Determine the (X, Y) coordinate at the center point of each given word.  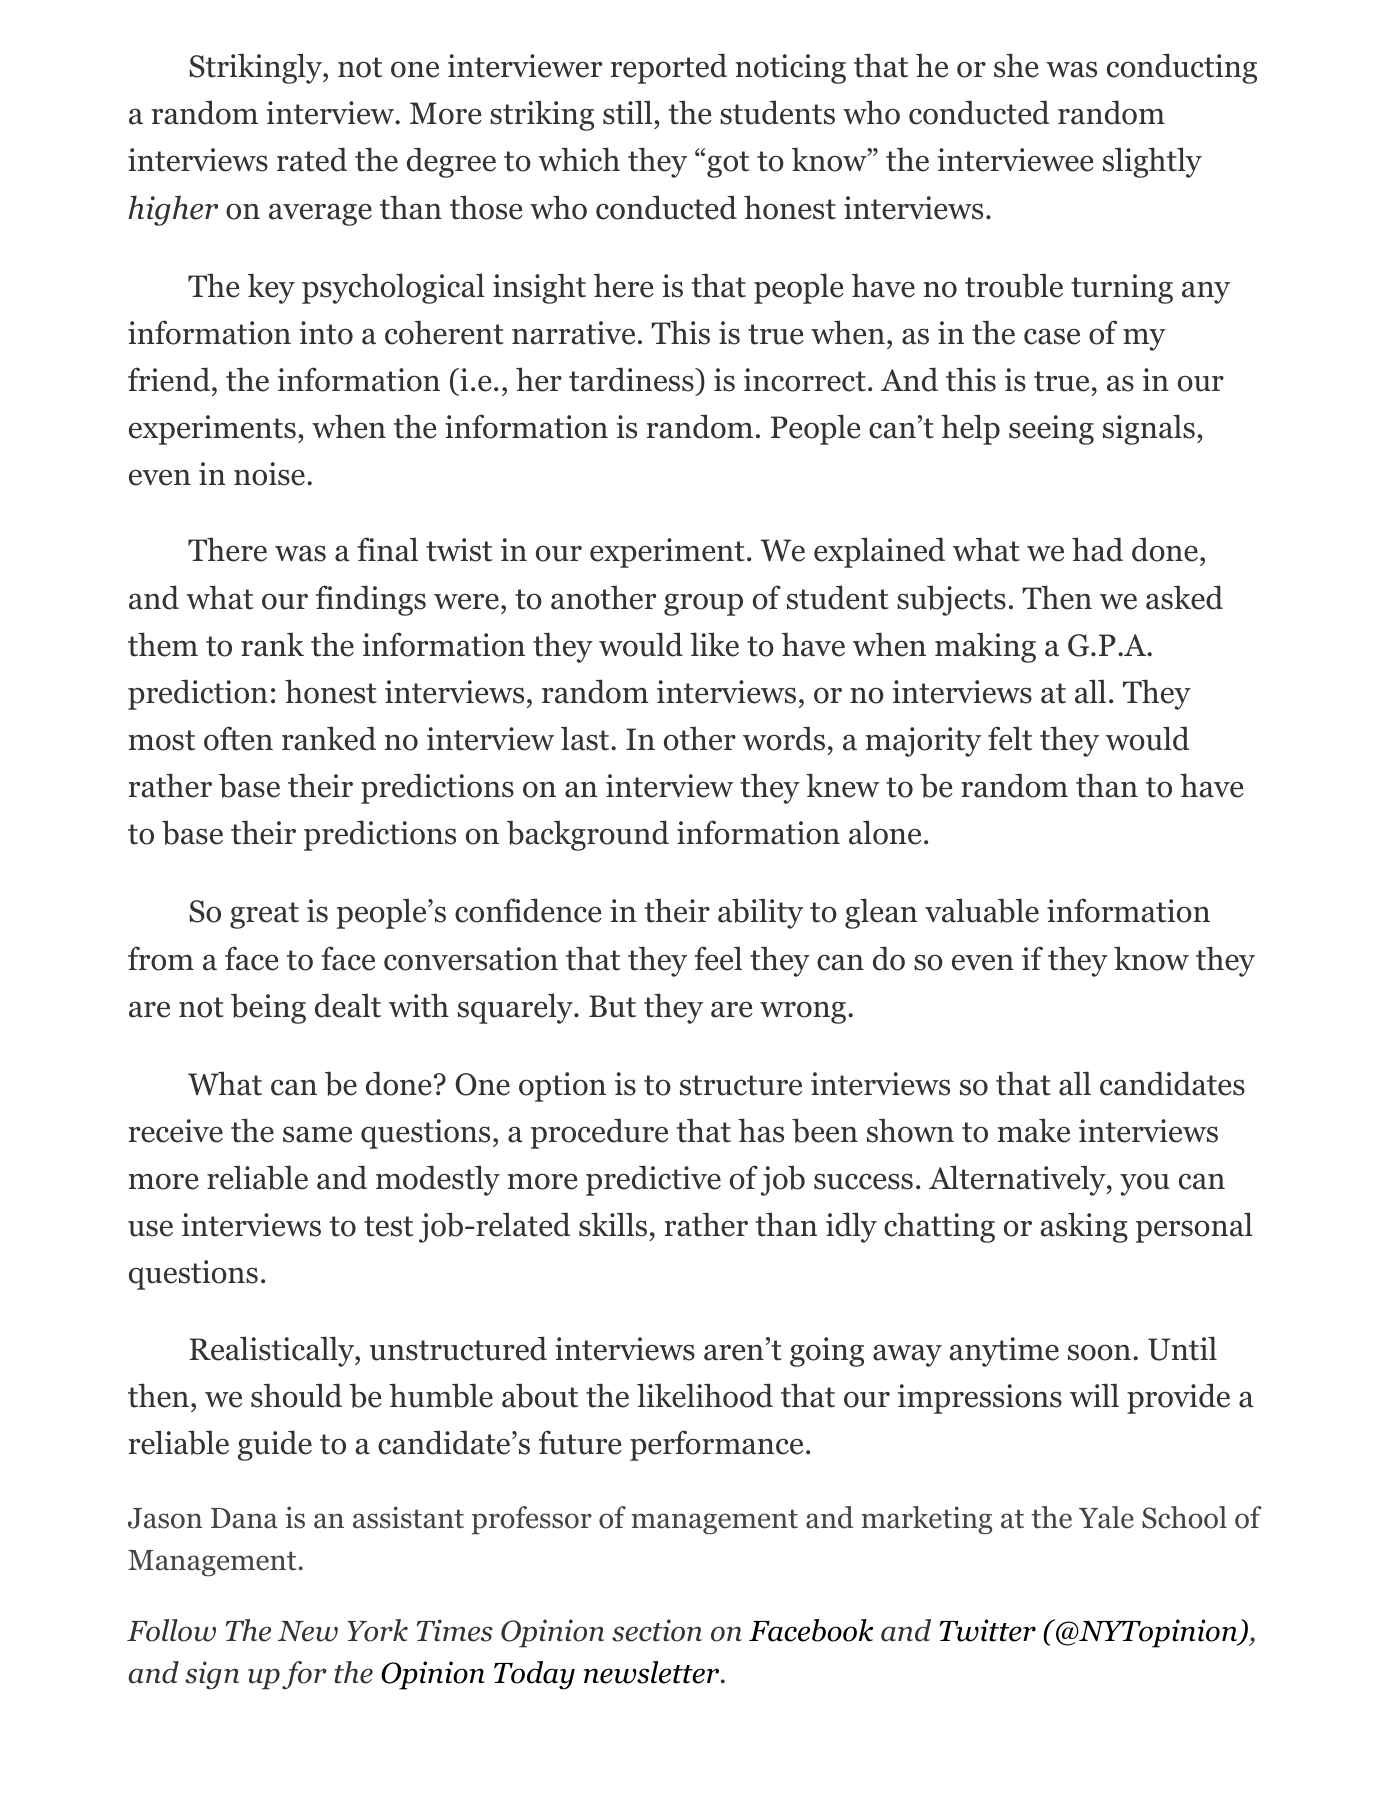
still (627, 112)
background (588, 835)
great (264, 915)
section (657, 1630)
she (1016, 65)
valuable (982, 910)
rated (312, 159)
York (377, 1630)
